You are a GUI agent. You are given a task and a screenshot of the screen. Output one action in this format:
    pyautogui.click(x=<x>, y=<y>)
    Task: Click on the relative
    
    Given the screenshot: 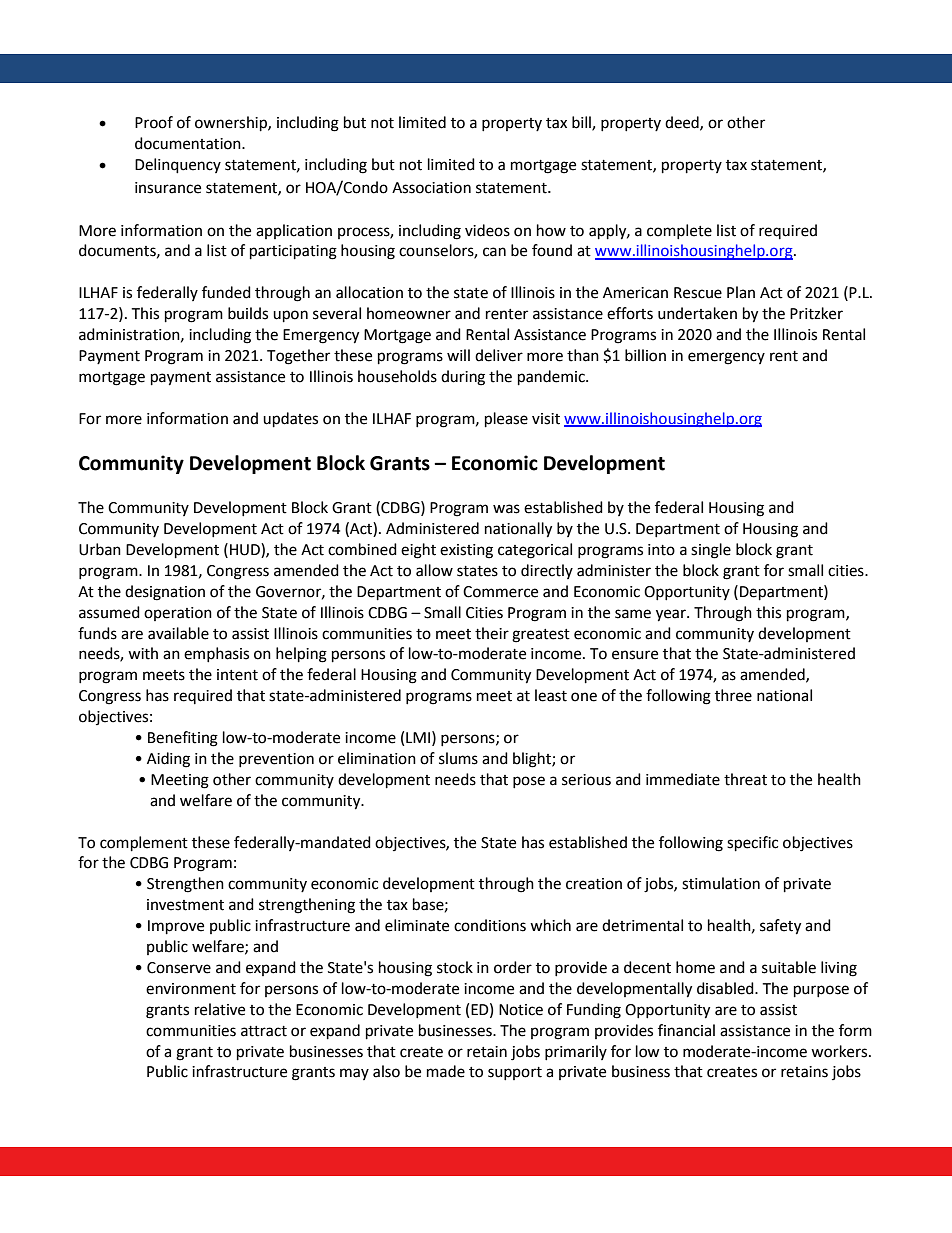 What is the action you would take?
    pyautogui.click(x=220, y=1009)
